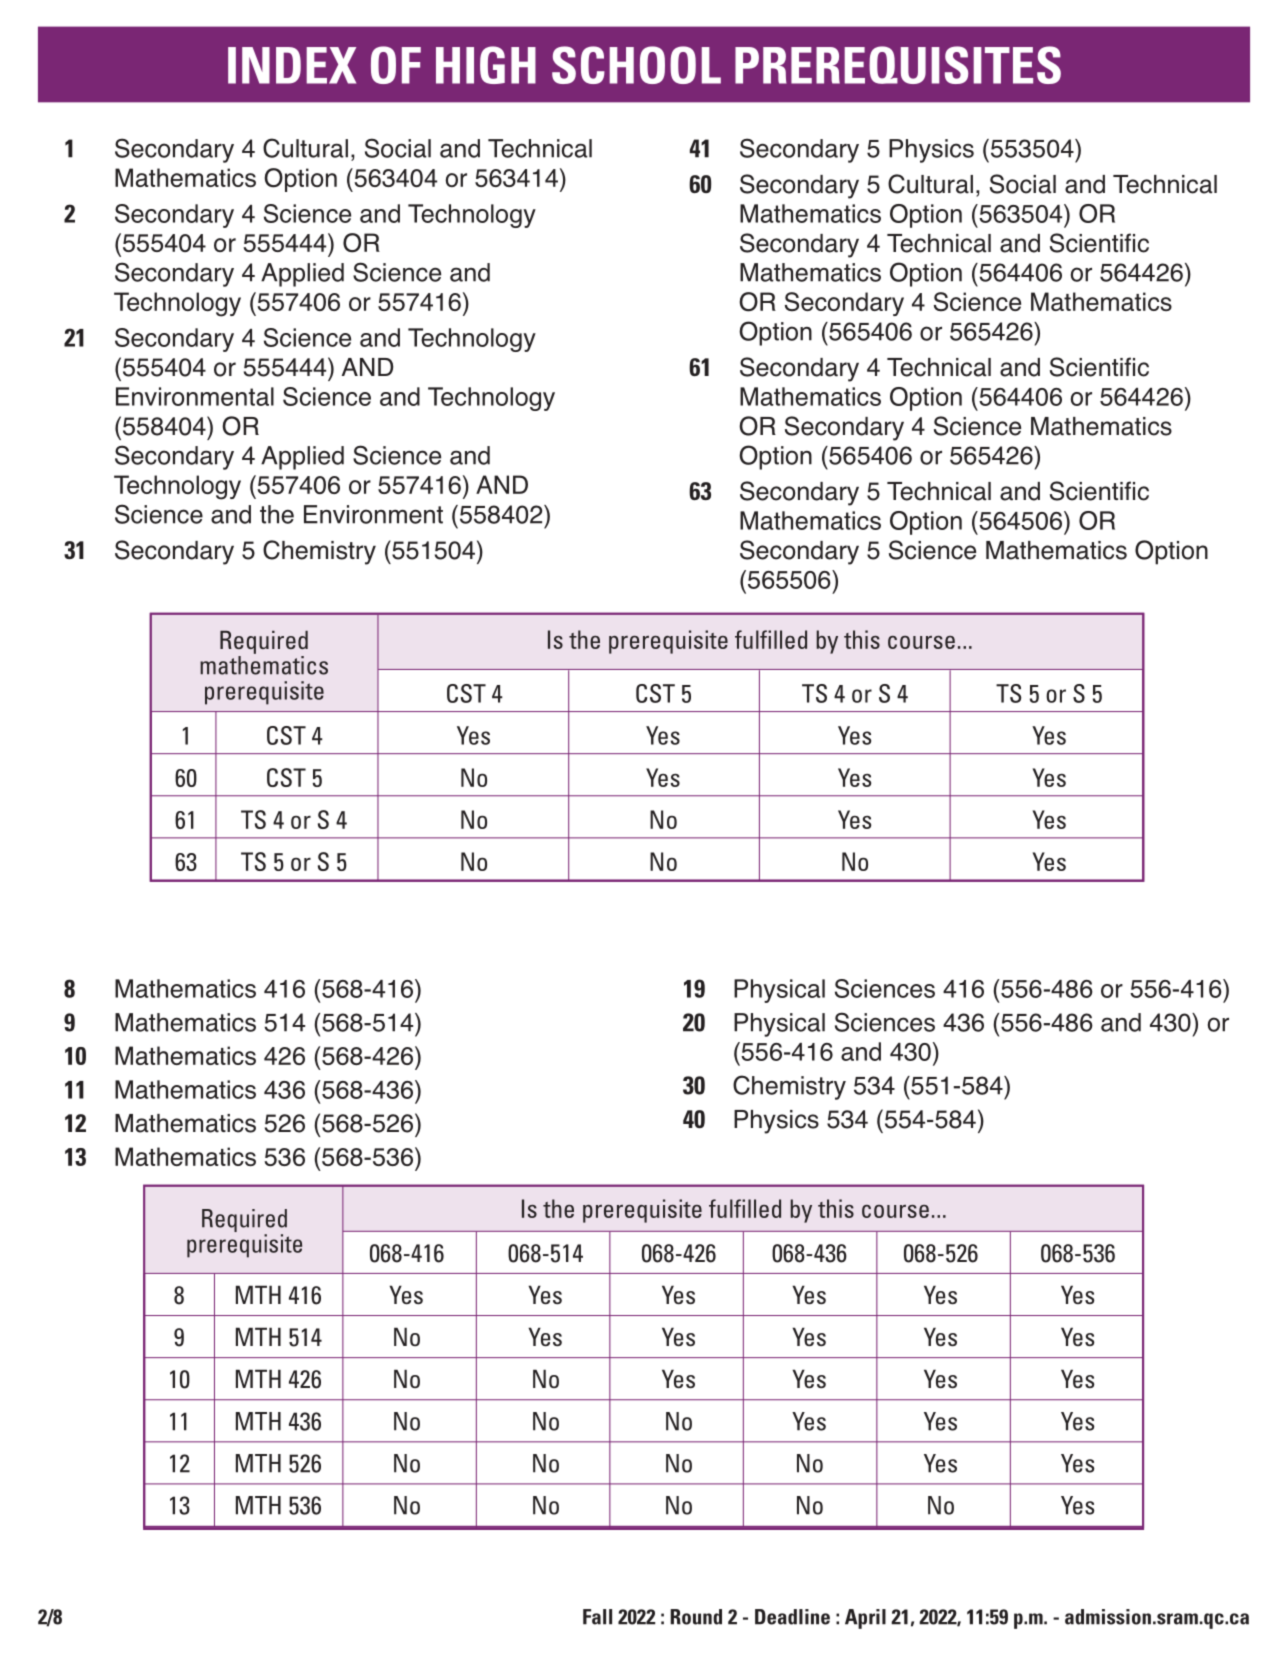  I want to click on Fall, so click(597, 1617).
